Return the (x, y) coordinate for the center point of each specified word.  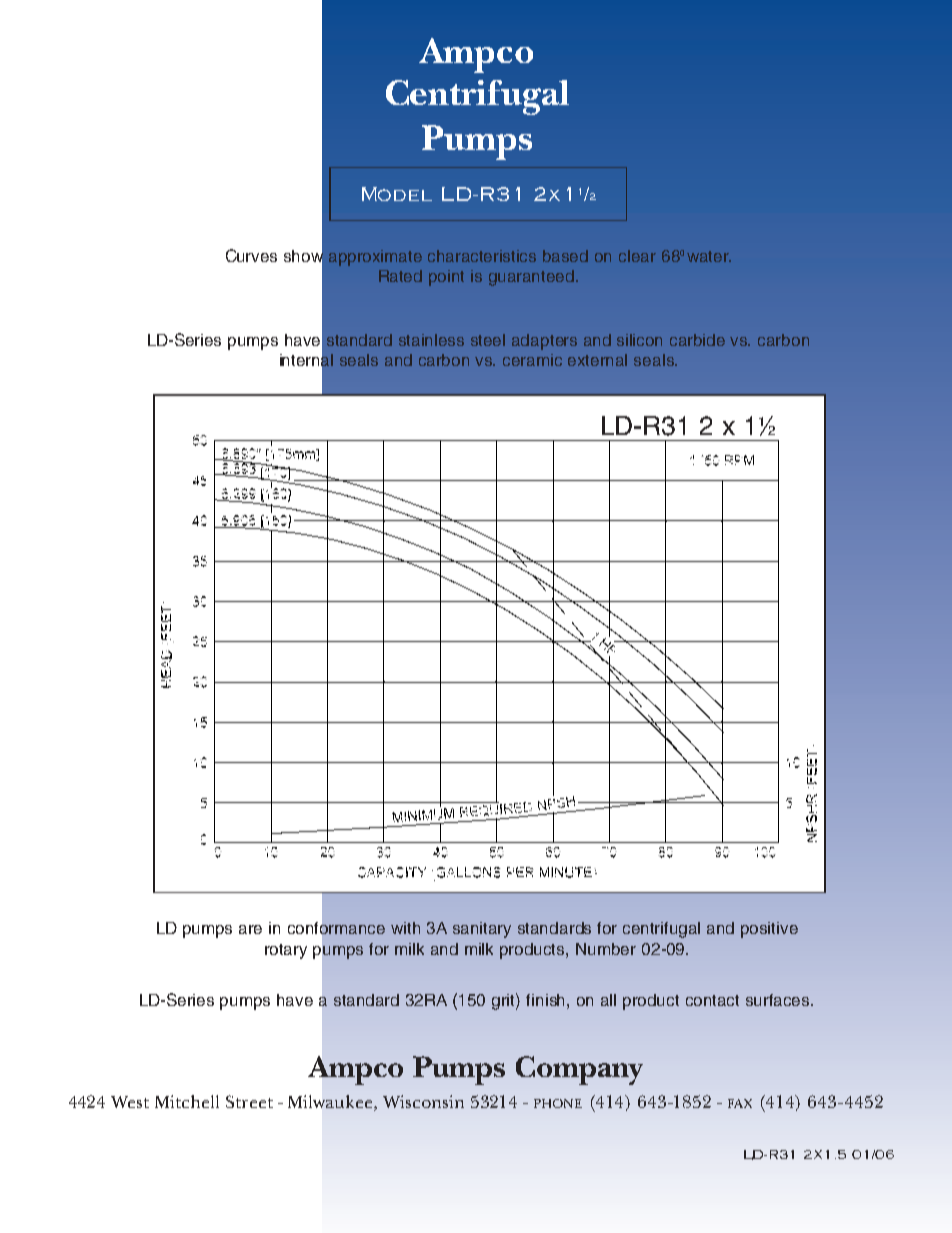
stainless (431, 340)
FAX (740, 1103)
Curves (251, 255)
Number (606, 949)
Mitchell (187, 1101)
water (709, 256)
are (250, 929)
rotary (286, 951)
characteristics (482, 256)
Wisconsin (423, 1101)
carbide (697, 340)
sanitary (482, 930)
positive (769, 930)
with (405, 928)
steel (488, 340)
